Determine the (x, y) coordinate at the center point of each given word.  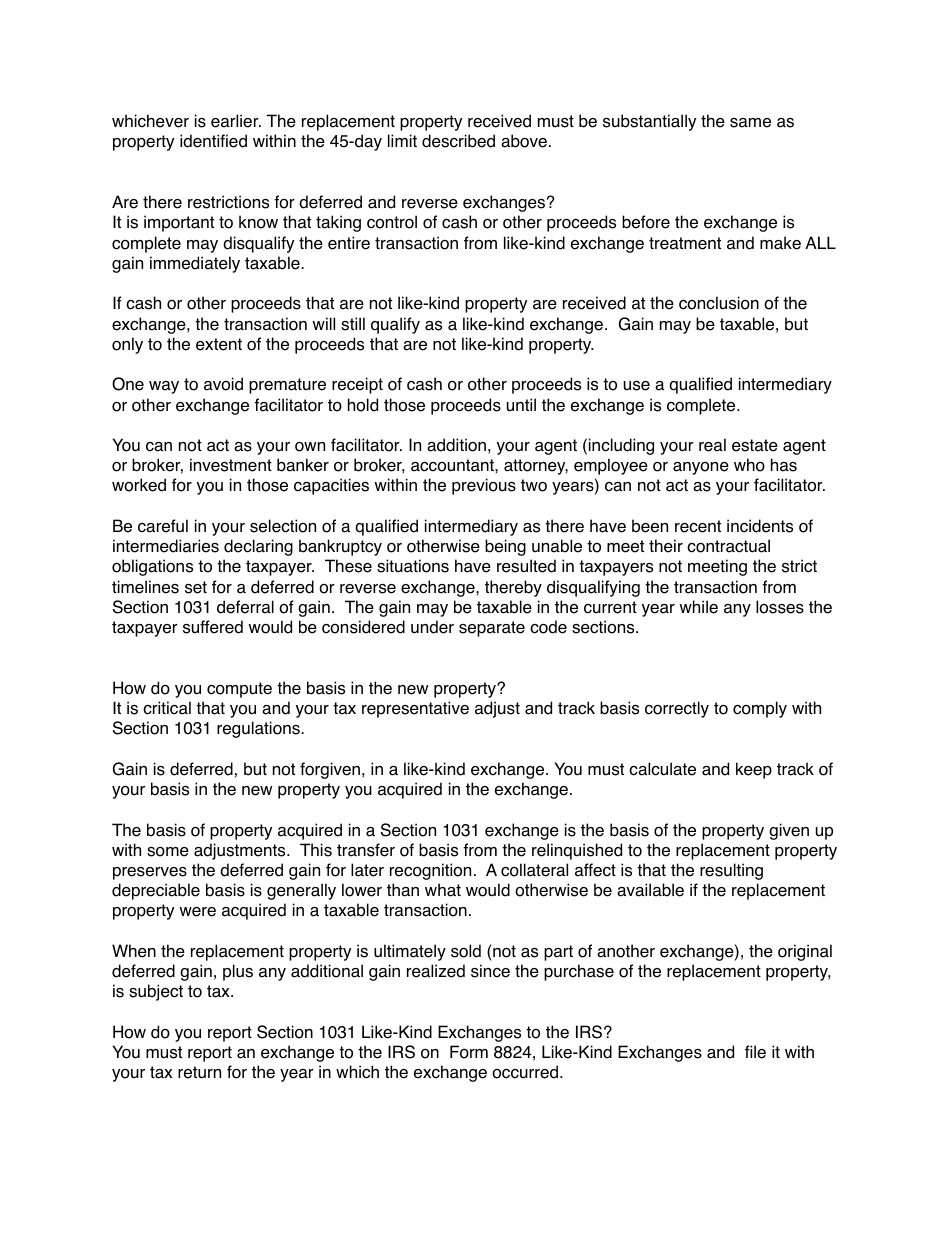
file (755, 1052)
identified (213, 141)
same (750, 123)
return (199, 1072)
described (458, 141)
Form (469, 1052)
